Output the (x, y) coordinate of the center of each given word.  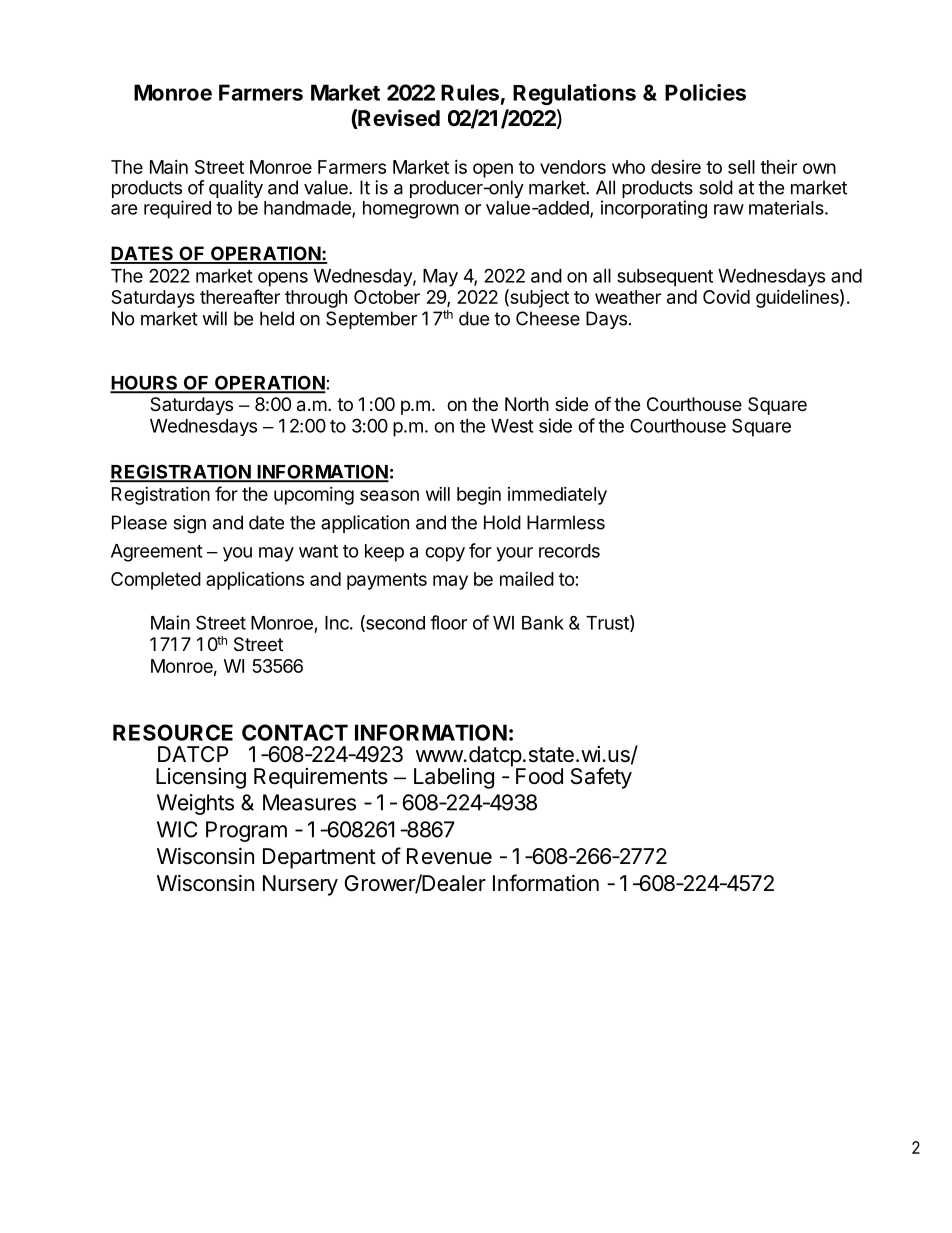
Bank (543, 623)
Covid (726, 297)
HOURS (145, 383)
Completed (156, 581)
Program (246, 831)
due (474, 318)
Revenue (449, 856)
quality (236, 189)
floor (448, 622)
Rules (470, 92)
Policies (705, 92)
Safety (601, 778)
